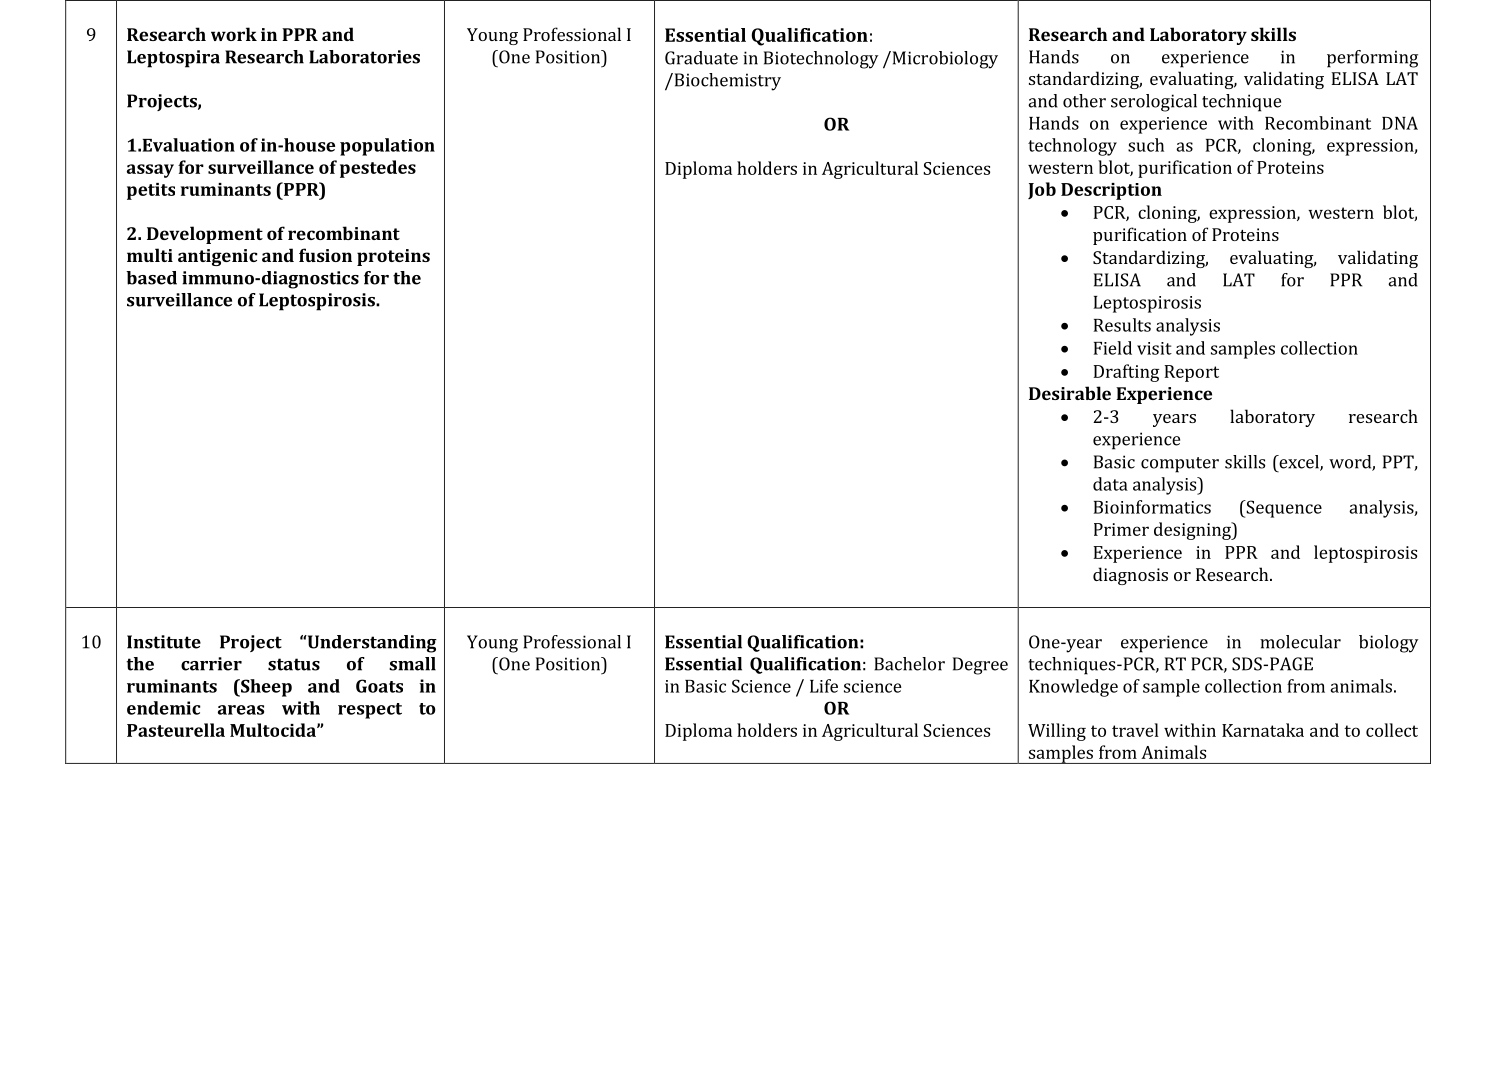 The height and width of the page is (1069, 1512). Describe the element at coordinates (1122, 325) in the page. I see `Results` at that location.
